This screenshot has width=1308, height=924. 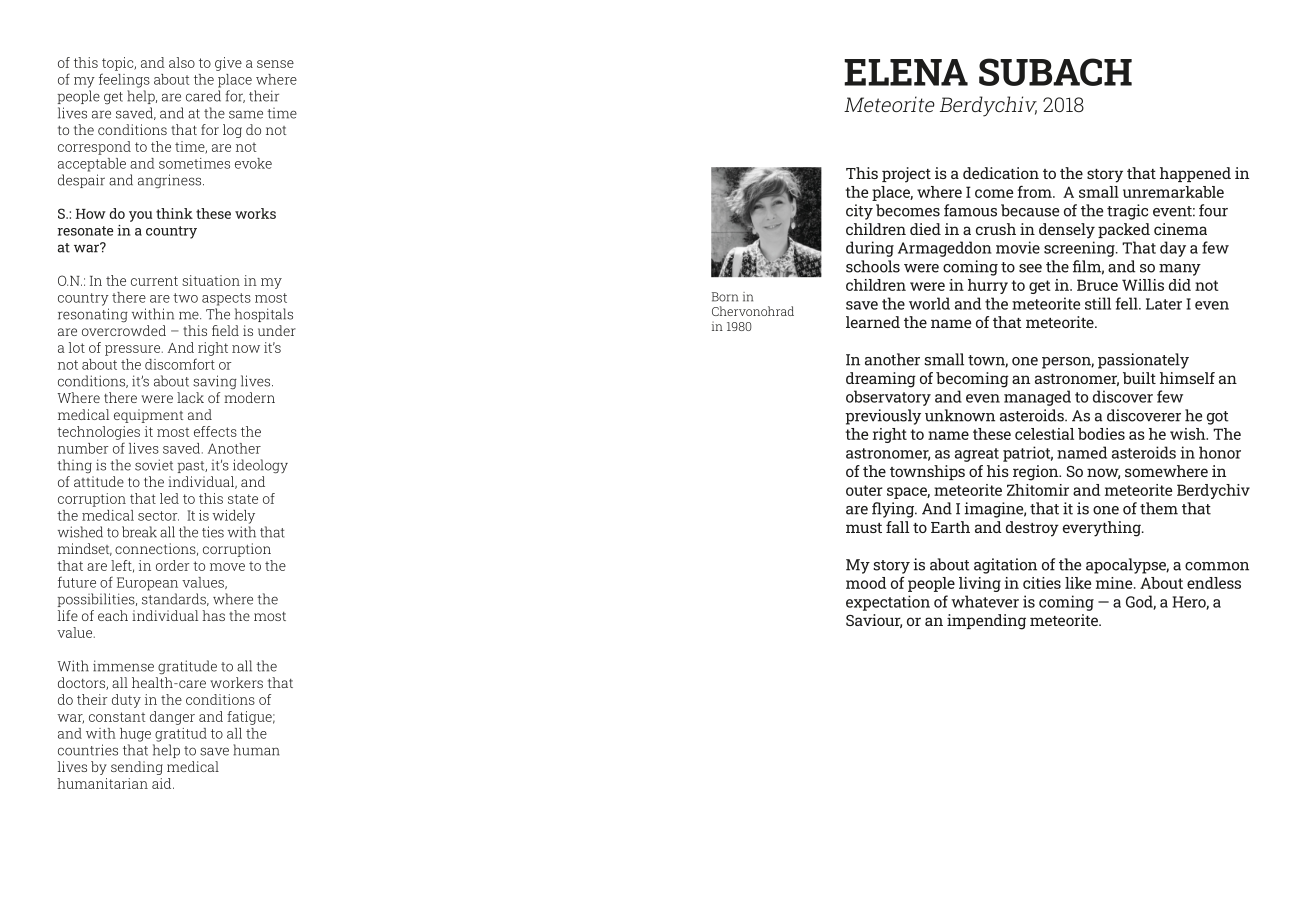 I want to click on effects, so click(x=215, y=431).
